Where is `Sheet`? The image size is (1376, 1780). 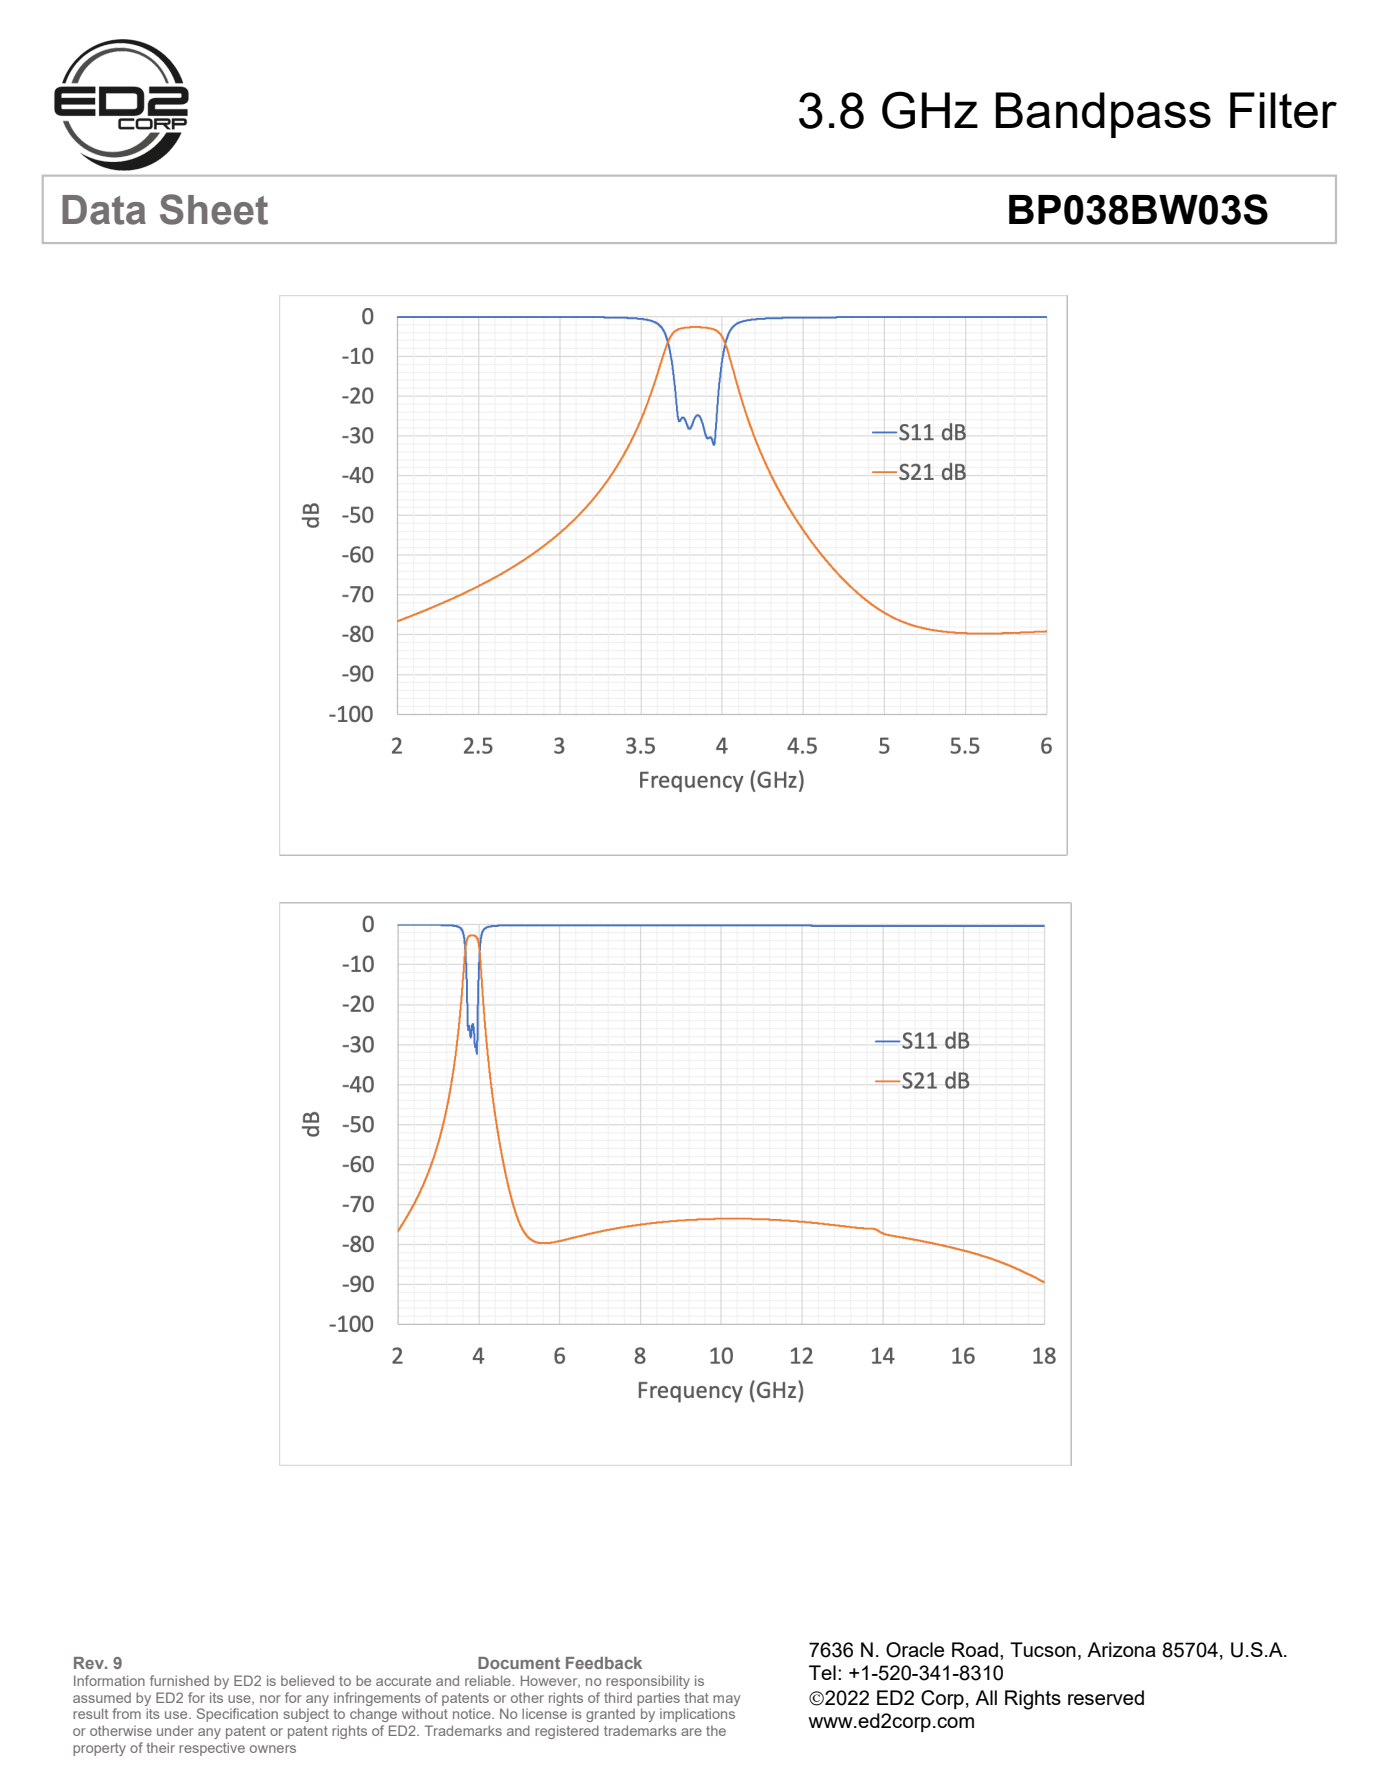 Sheet is located at coordinates (214, 209).
